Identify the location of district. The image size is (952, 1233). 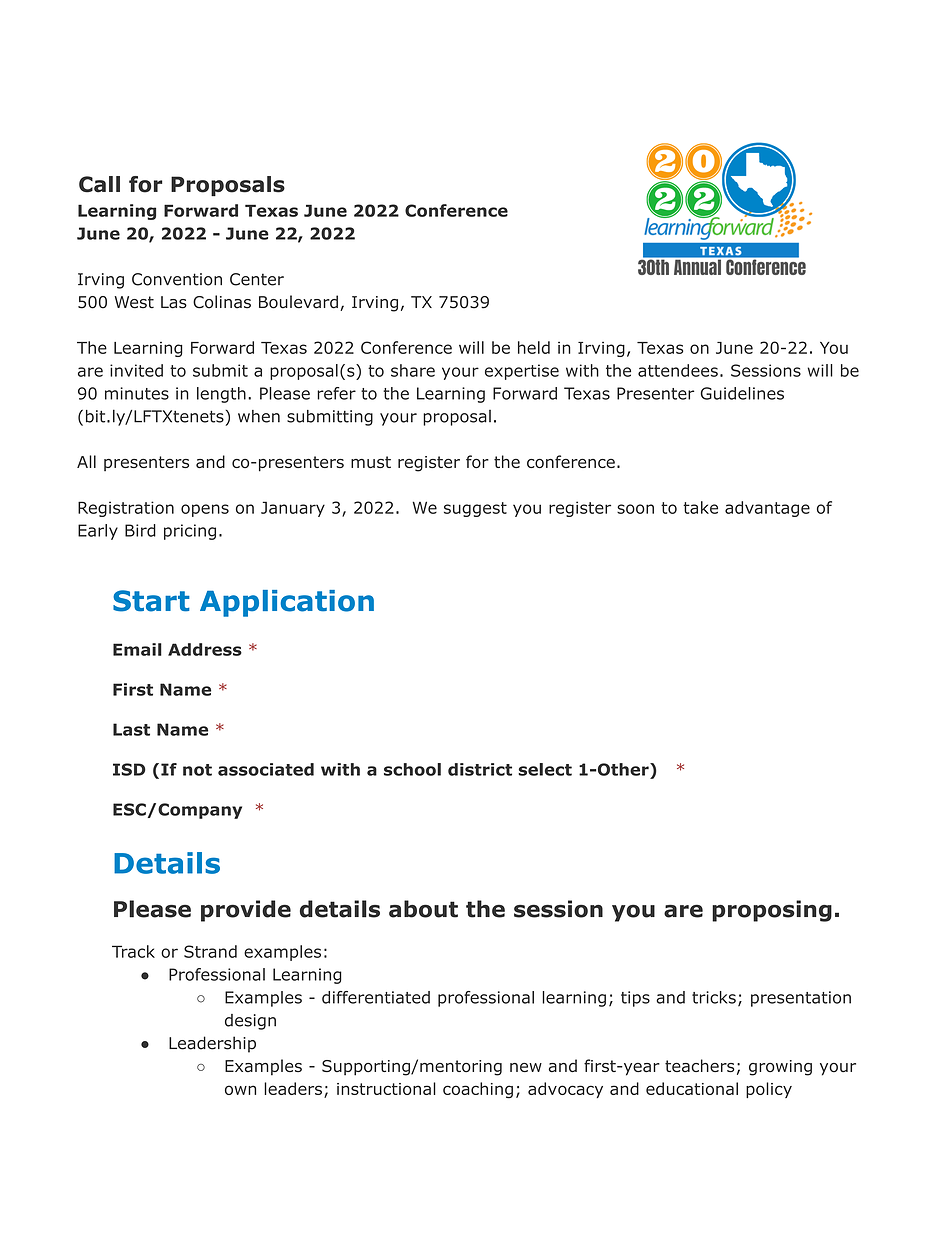
(480, 769).
